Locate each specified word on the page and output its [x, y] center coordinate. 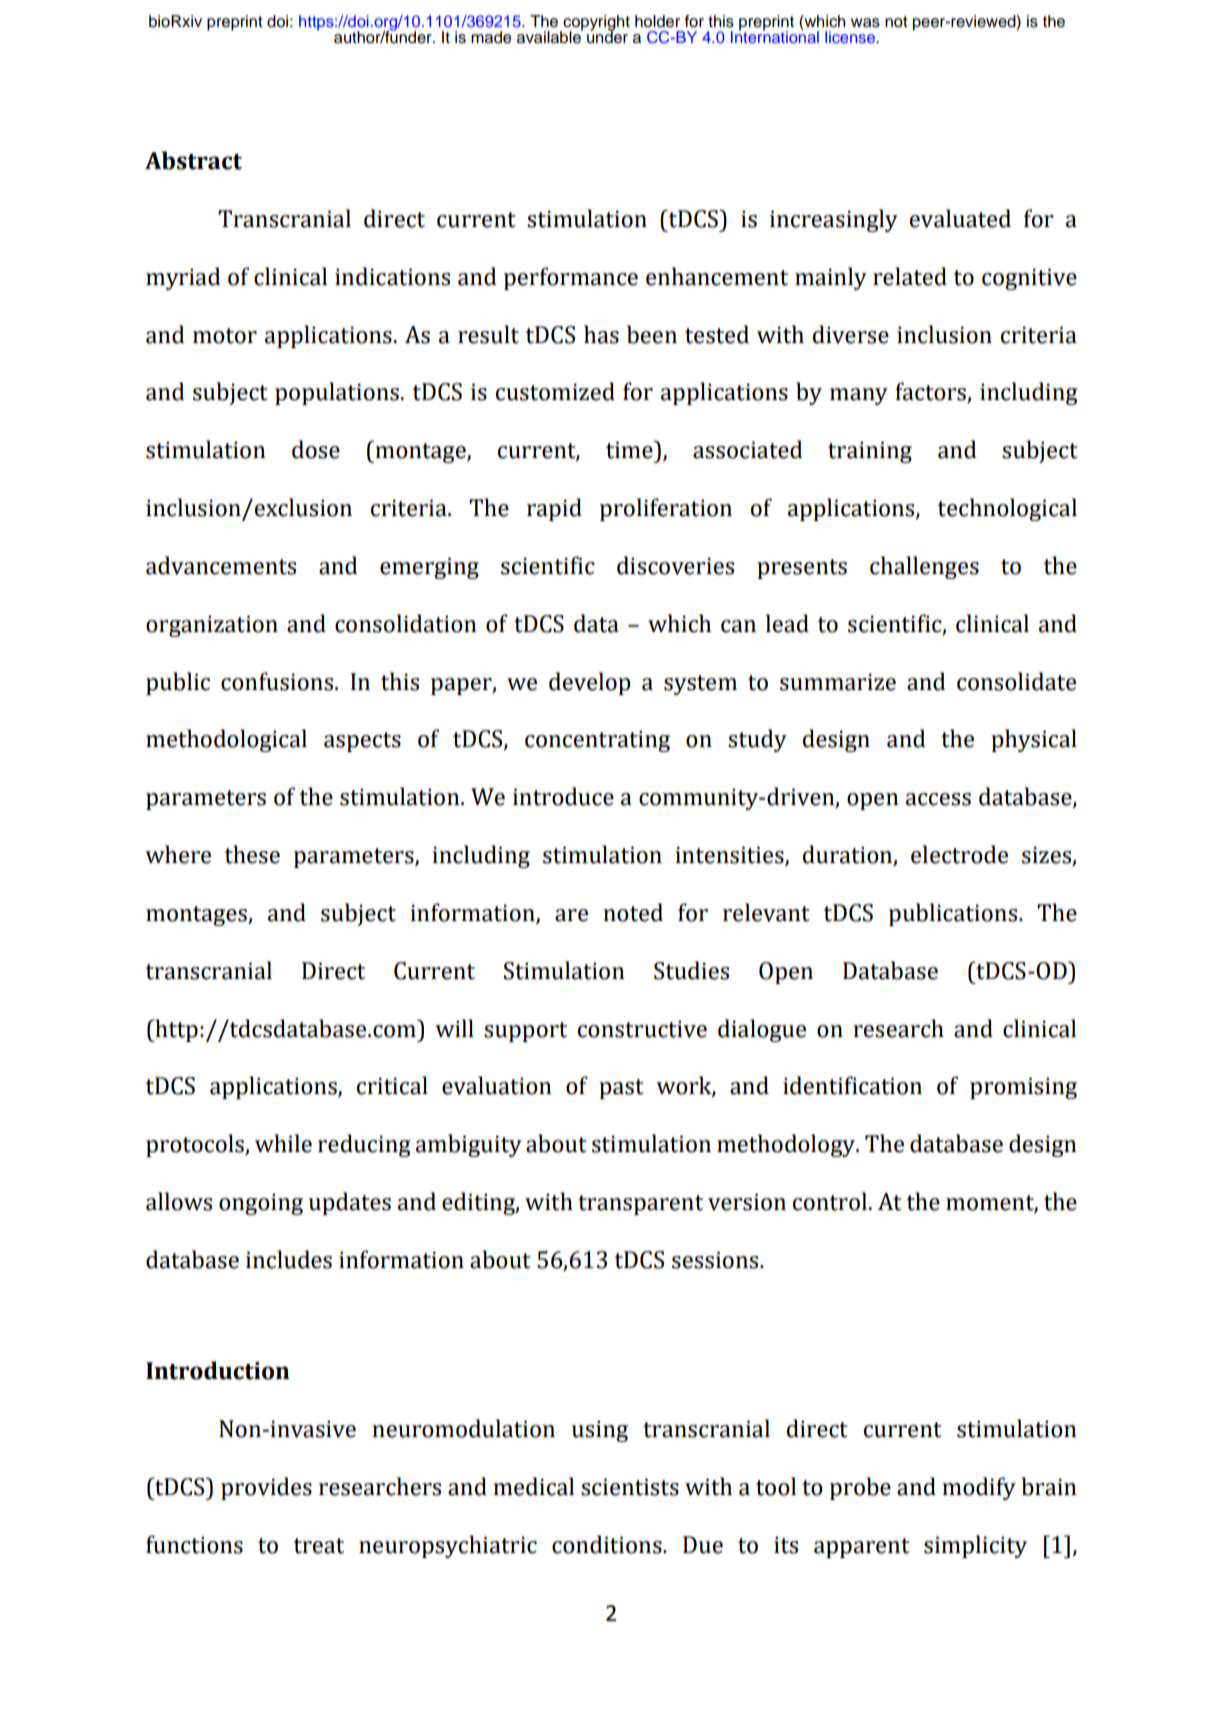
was [865, 23]
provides [266, 1488]
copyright [595, 24]
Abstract [193, 160]
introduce [563, 796]
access [938, 799]
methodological [226, 740]
